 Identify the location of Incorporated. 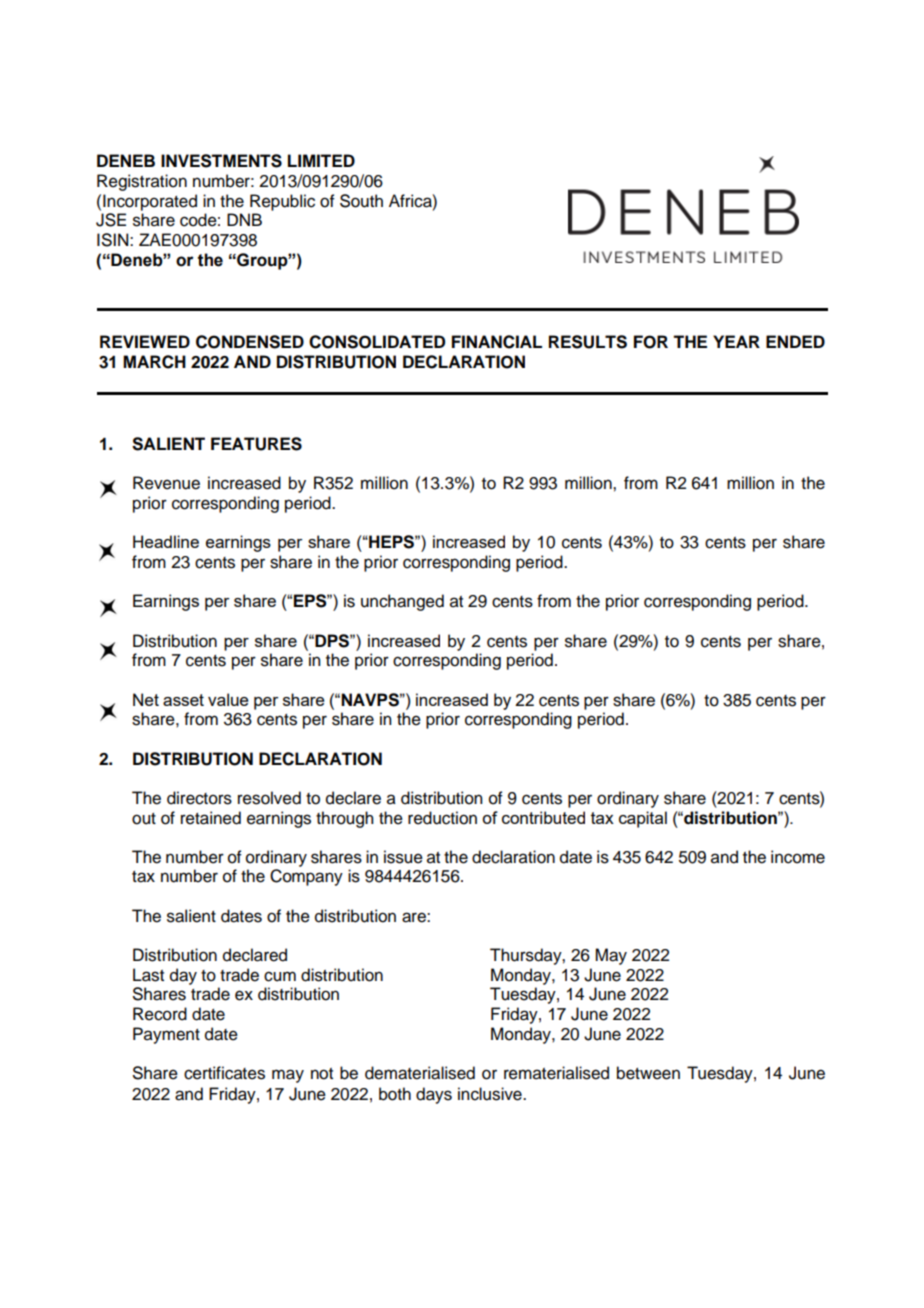
(150, 202).
